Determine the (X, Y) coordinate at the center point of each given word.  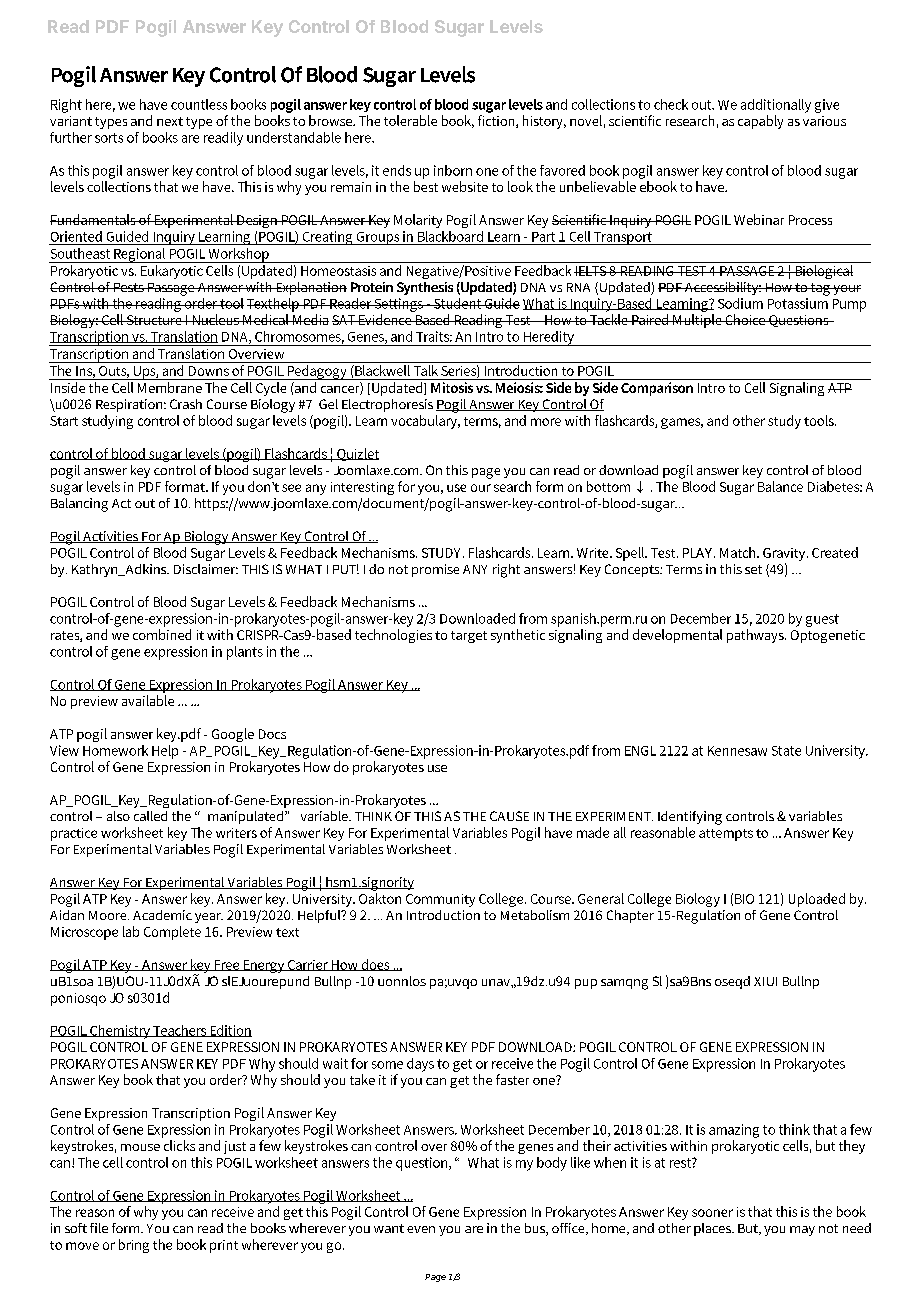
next (170, 121)
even (421, 1229)
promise (435, 570)
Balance (780, 486)
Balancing (79, 505)
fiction (497, 121)
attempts (726, 835)
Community (440, 900)
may (802, 1231)
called (150, 816)
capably (760, 122)
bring (134, 1246)
